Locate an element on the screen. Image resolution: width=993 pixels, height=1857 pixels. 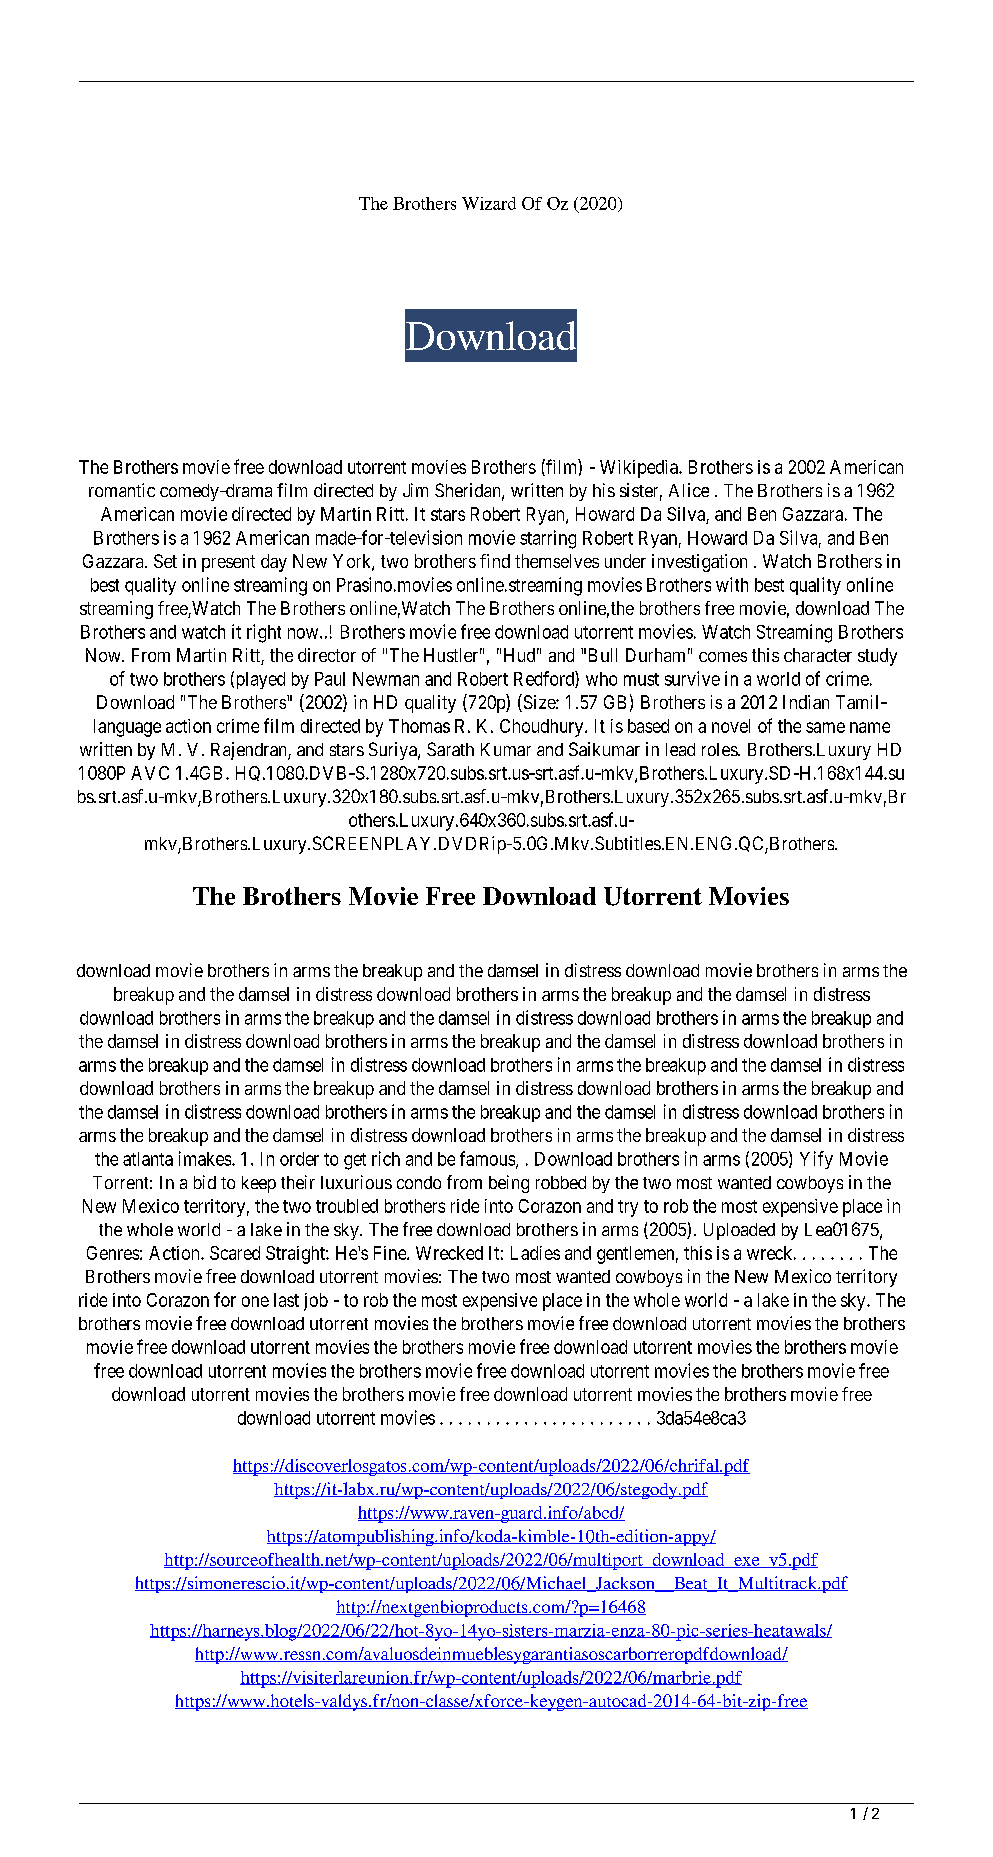
Choudhury is located at coordinates (543, 728).
